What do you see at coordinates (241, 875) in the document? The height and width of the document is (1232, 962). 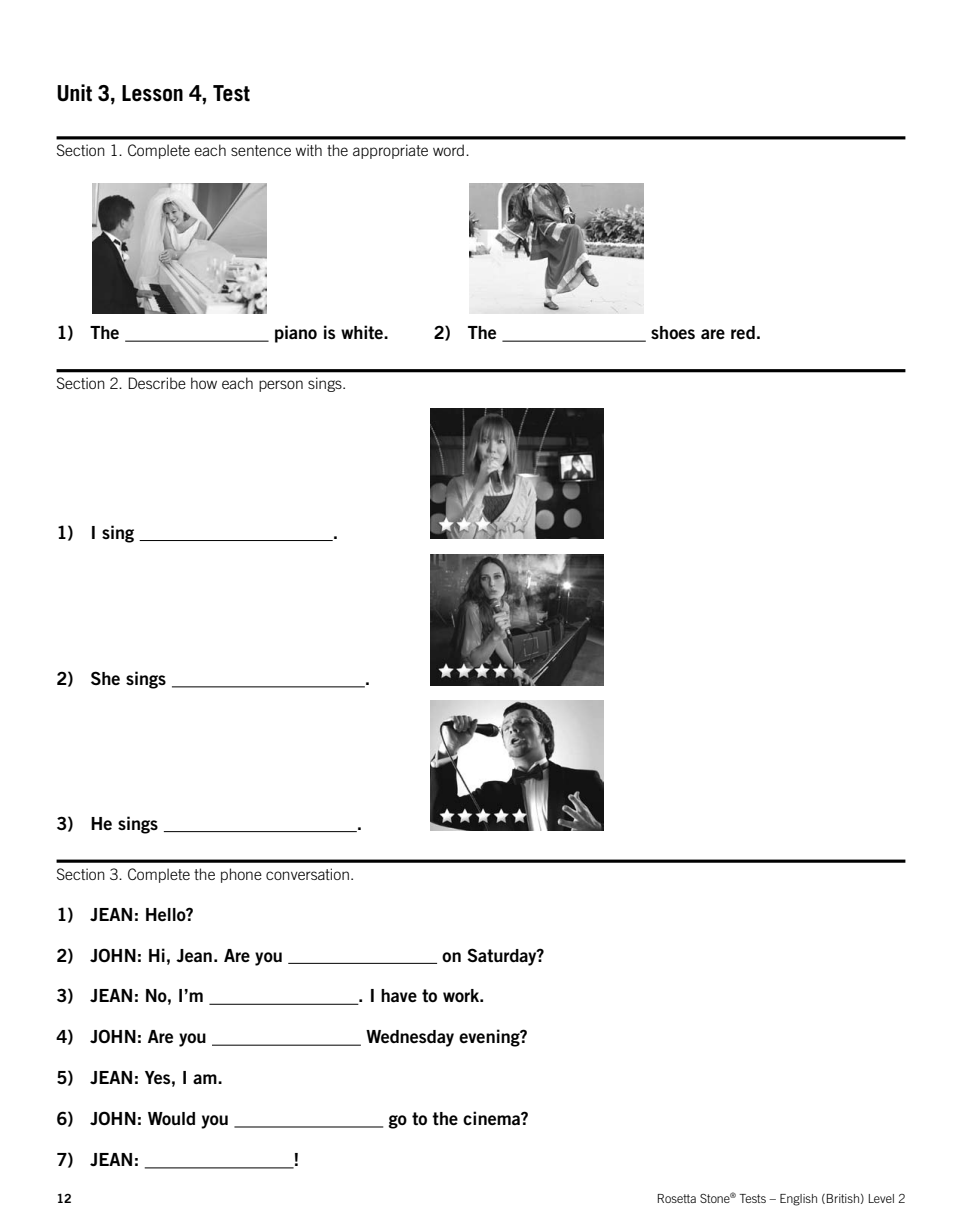 I see `phone` at bounding box center [241, 875].
